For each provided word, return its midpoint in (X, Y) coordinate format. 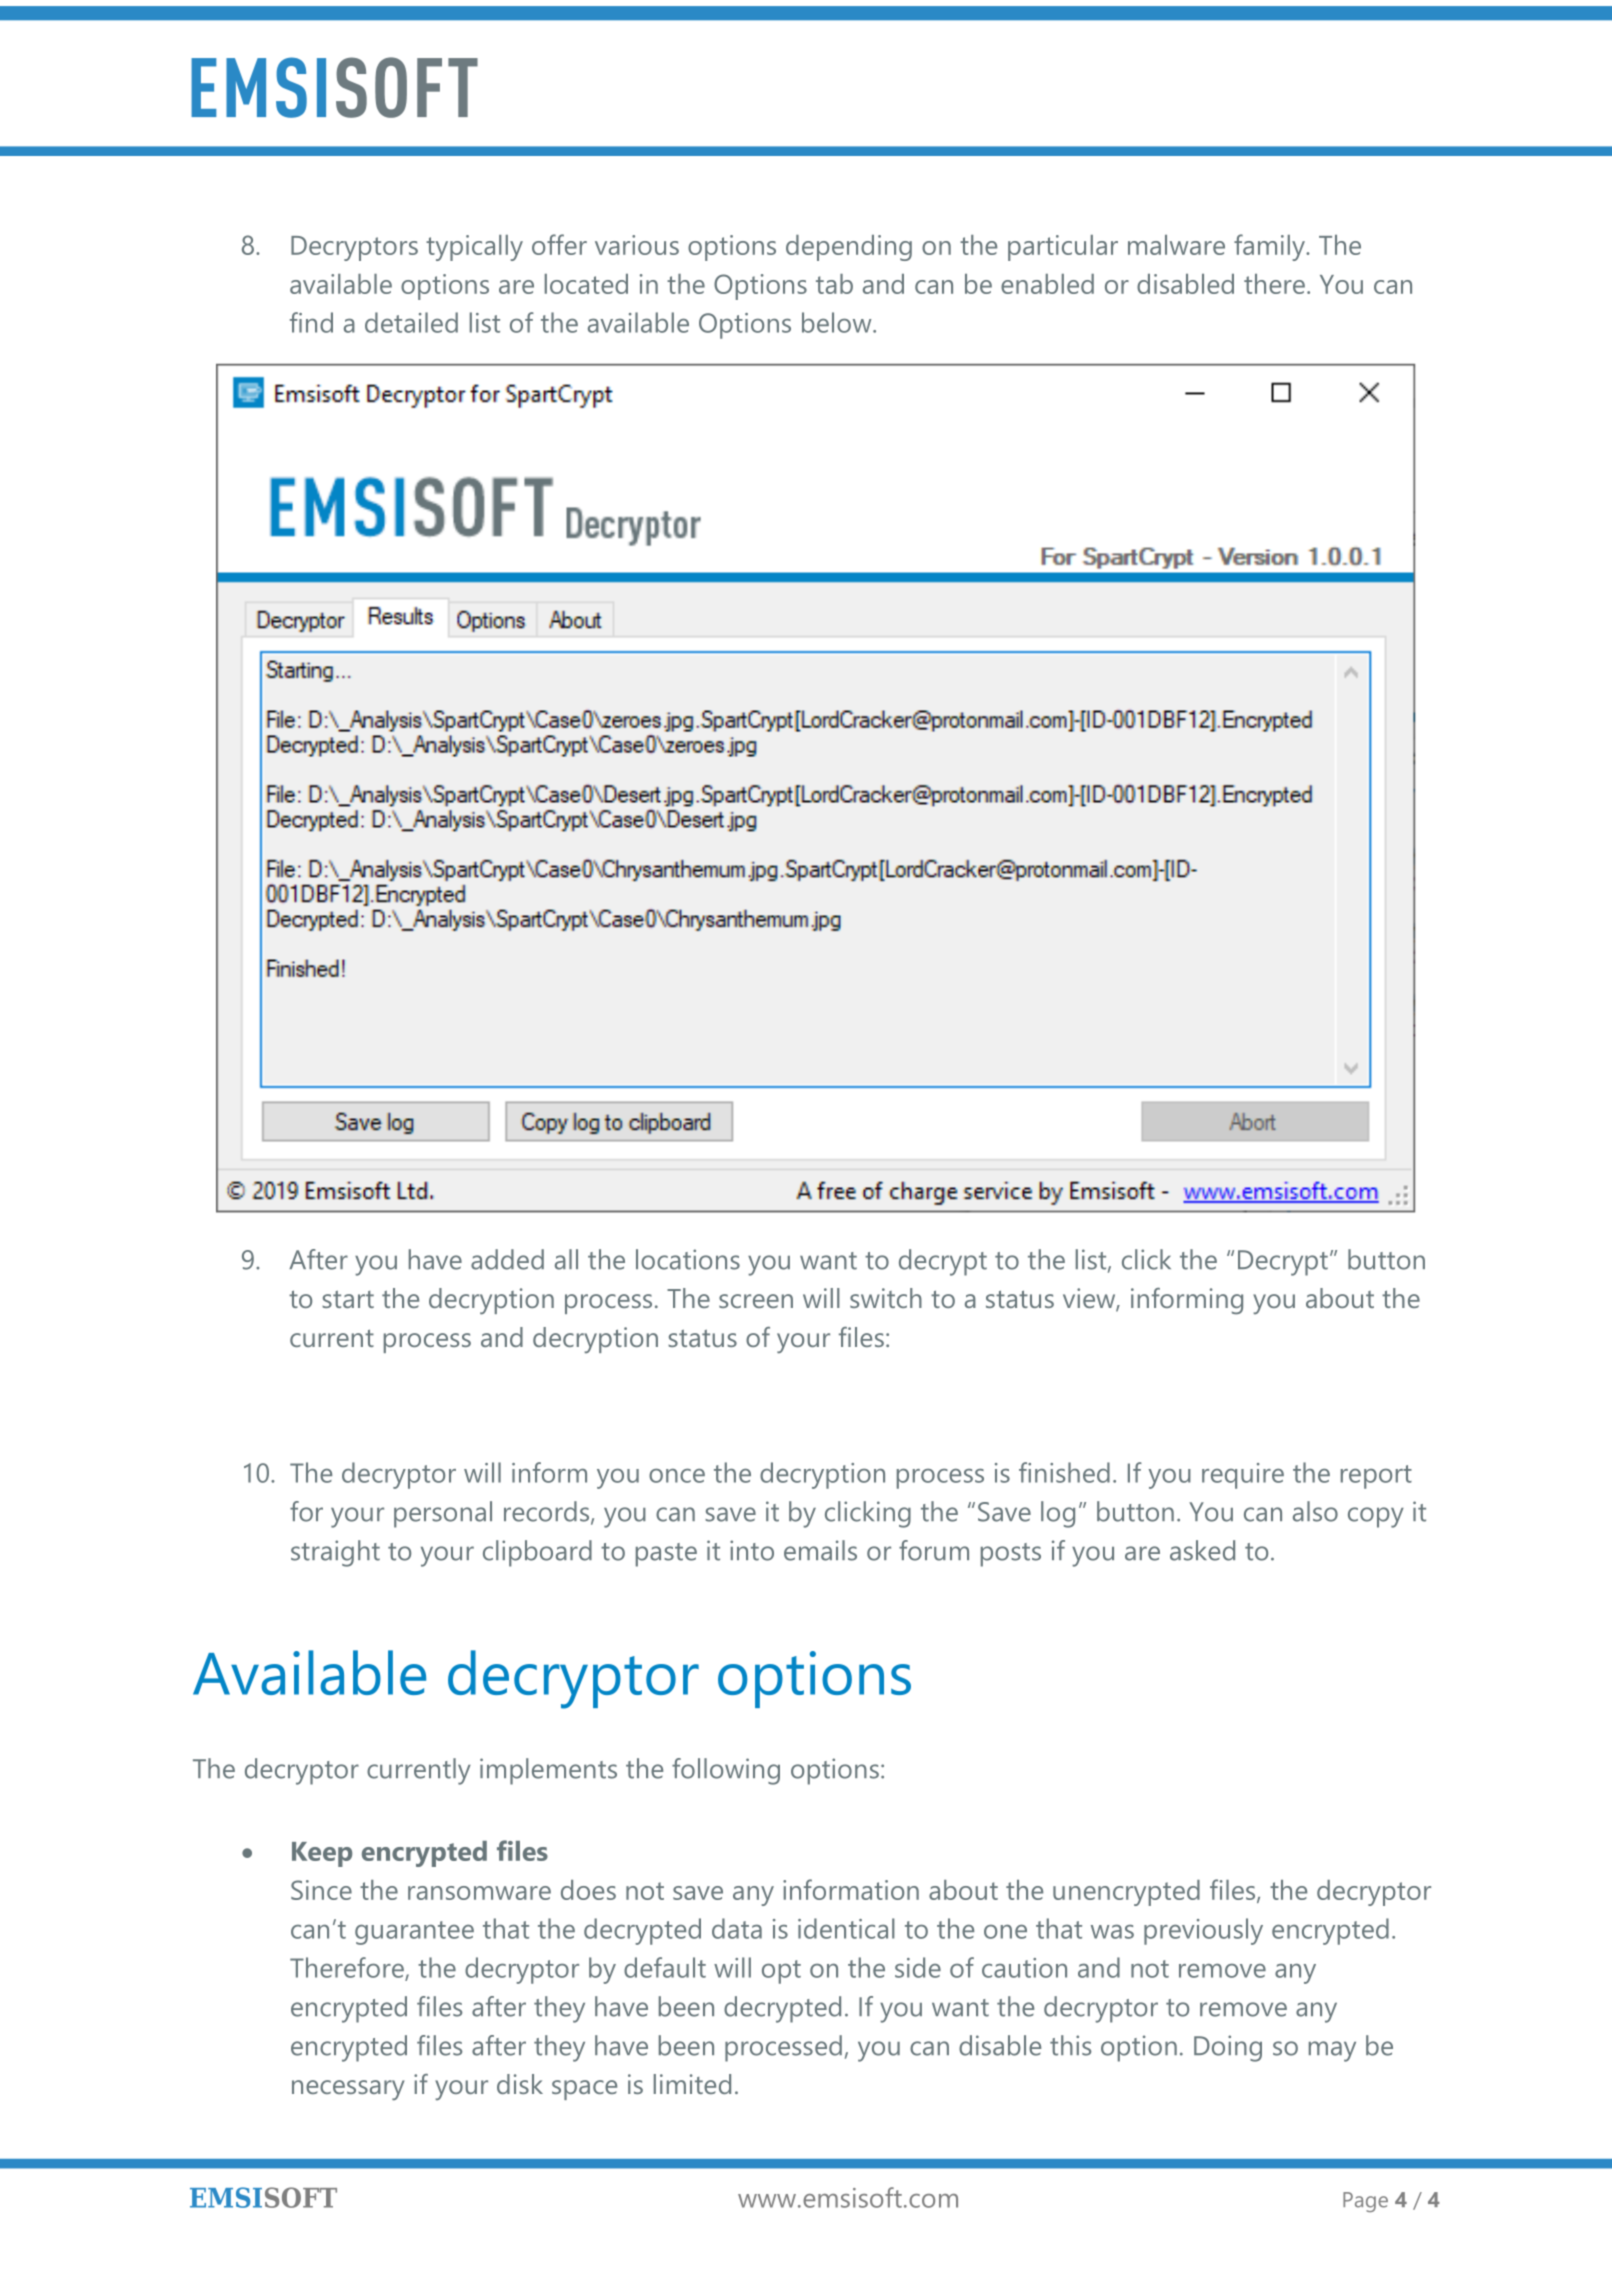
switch (886, 1298)
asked (1202, 1550)
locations (688, 1259)
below (838, 322)
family (1271, 247)
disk (520, 2084)
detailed (411, 322)
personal (443, 1514)
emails (820, 1550)
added (507, 1259)
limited (692, 2084)
